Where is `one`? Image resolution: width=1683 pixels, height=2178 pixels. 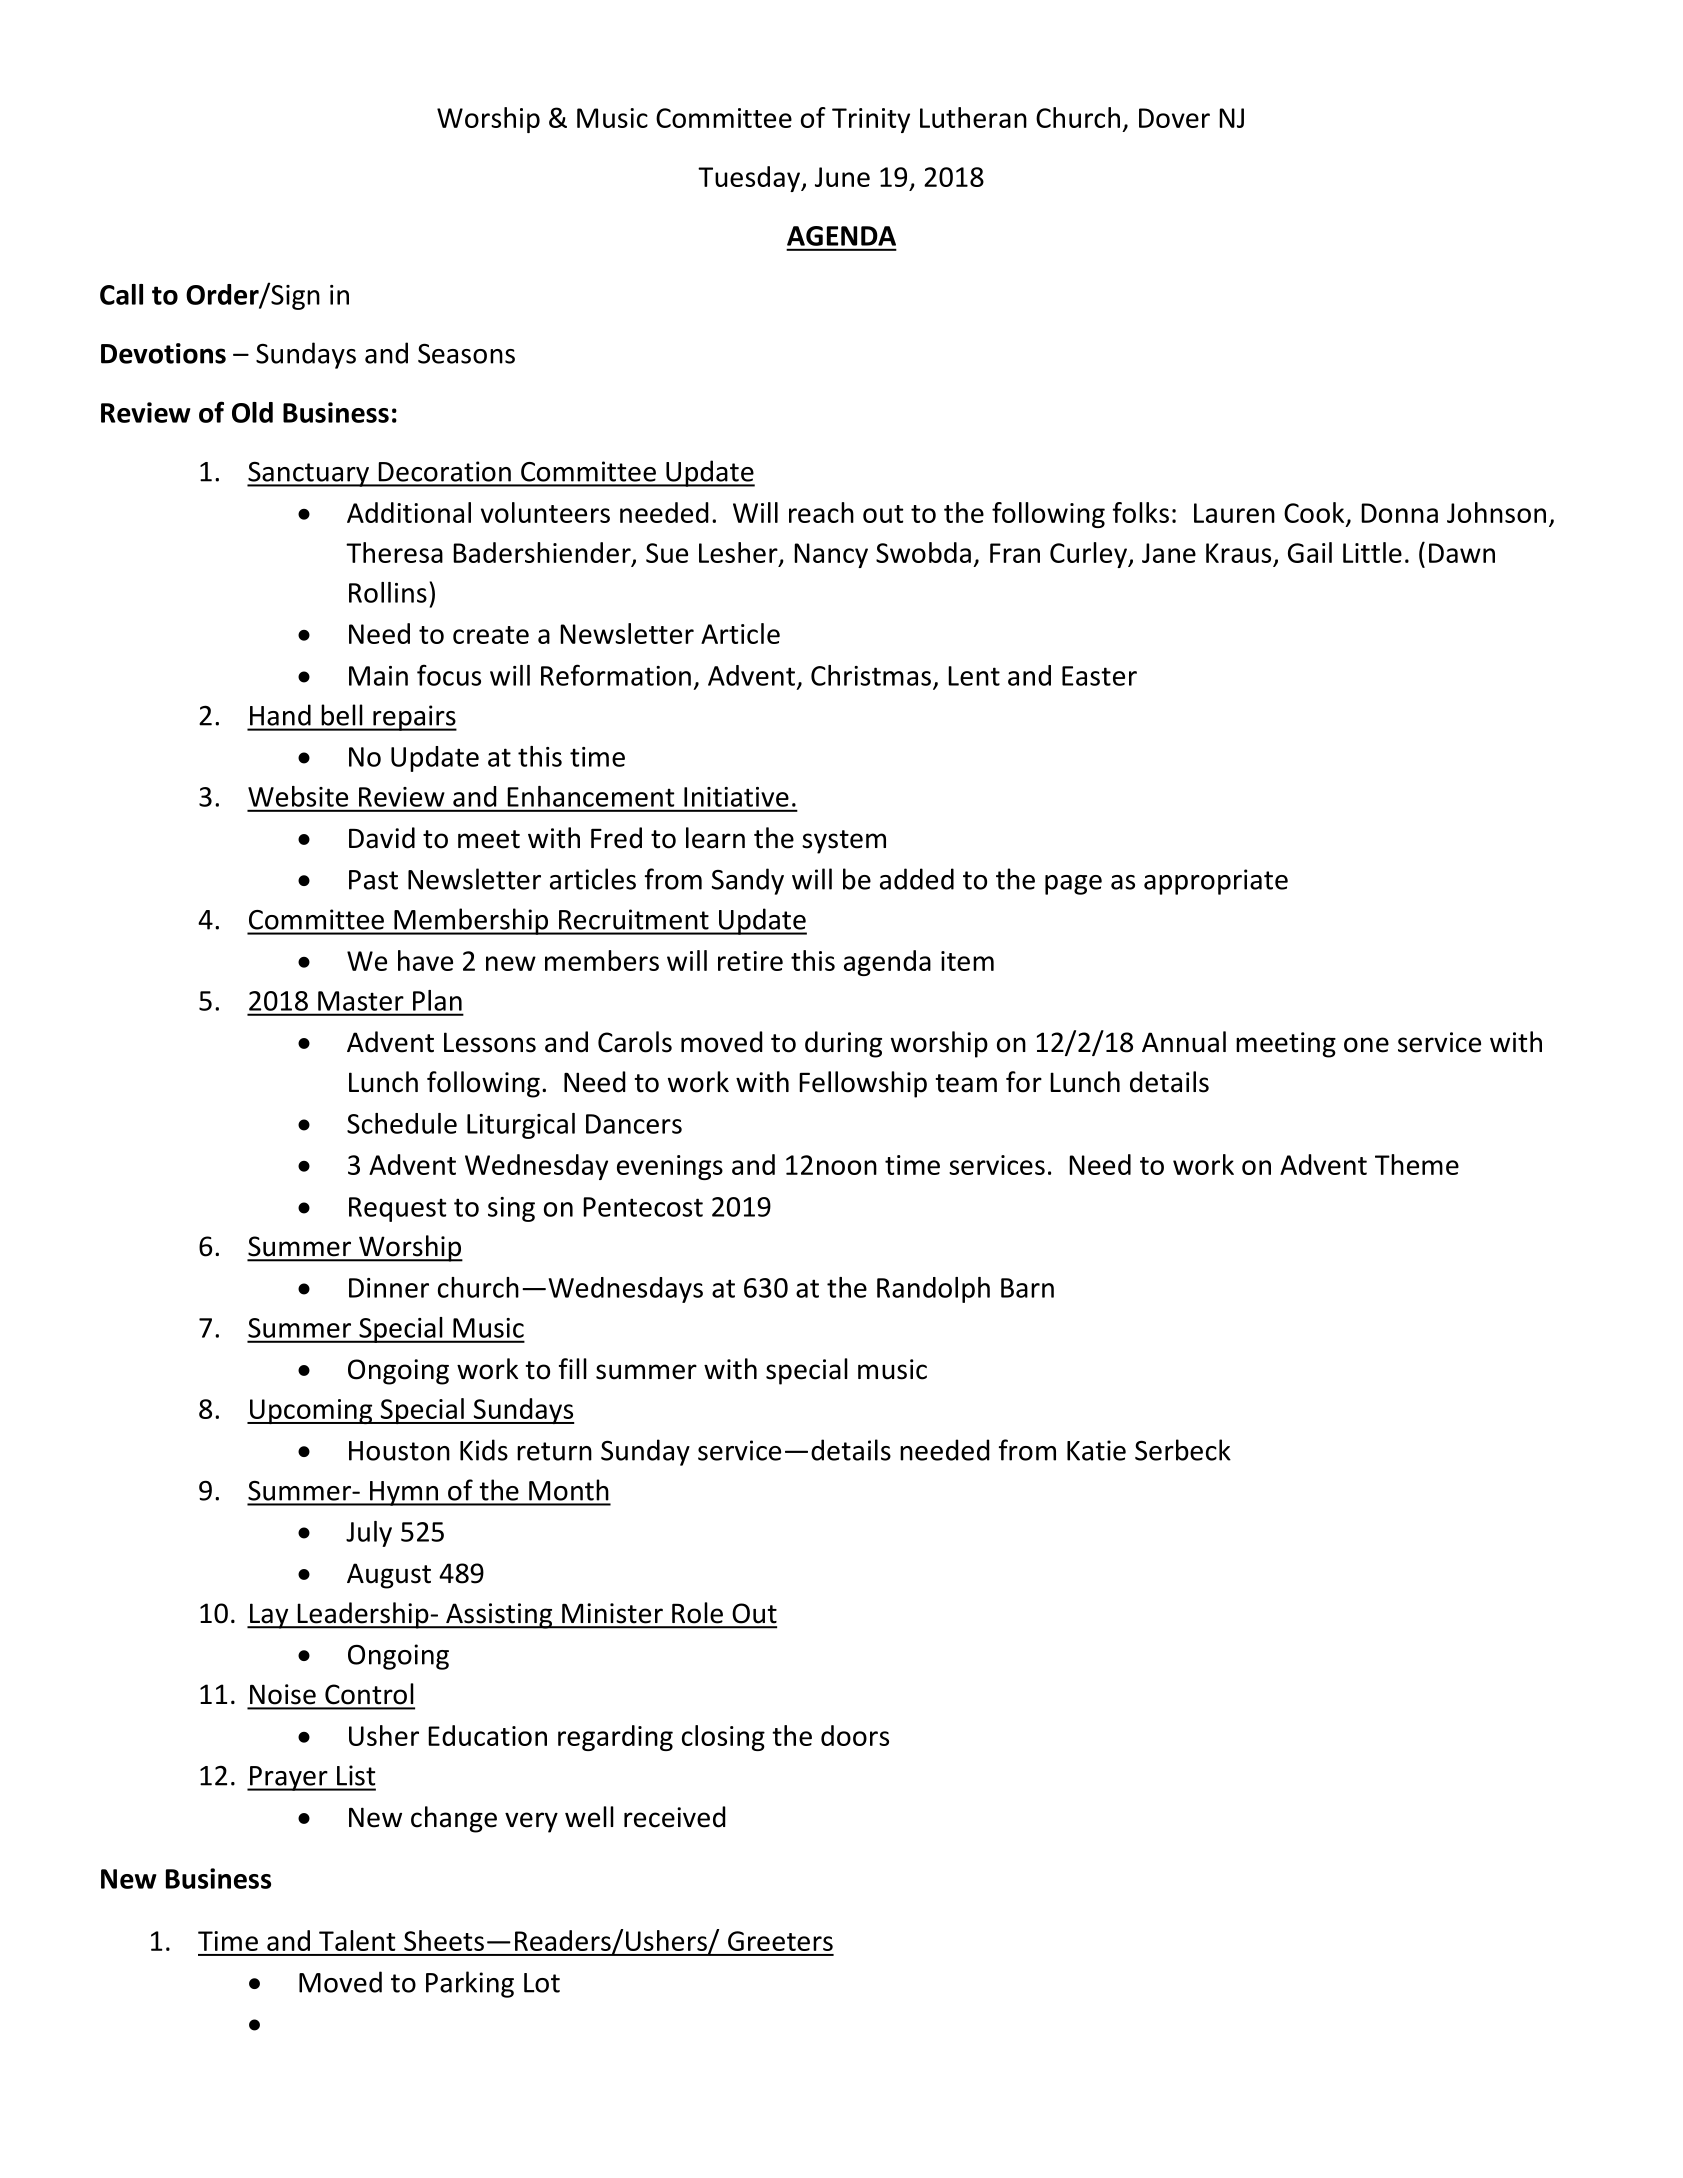
one is located at coordinates (1366, 1045).
